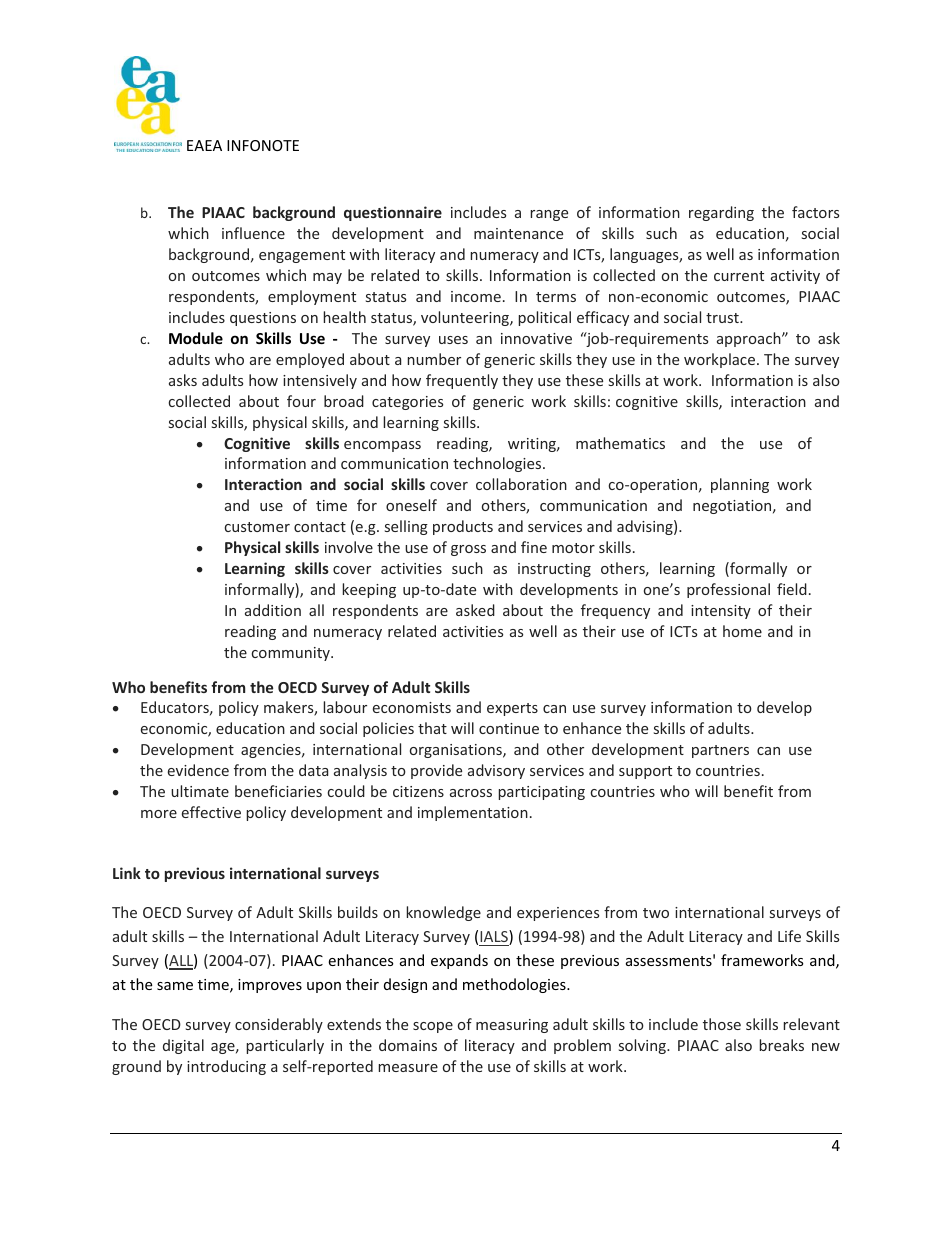  Describe the element at coordinates (518, 233) in the page. I see `maintenance` at that location.
